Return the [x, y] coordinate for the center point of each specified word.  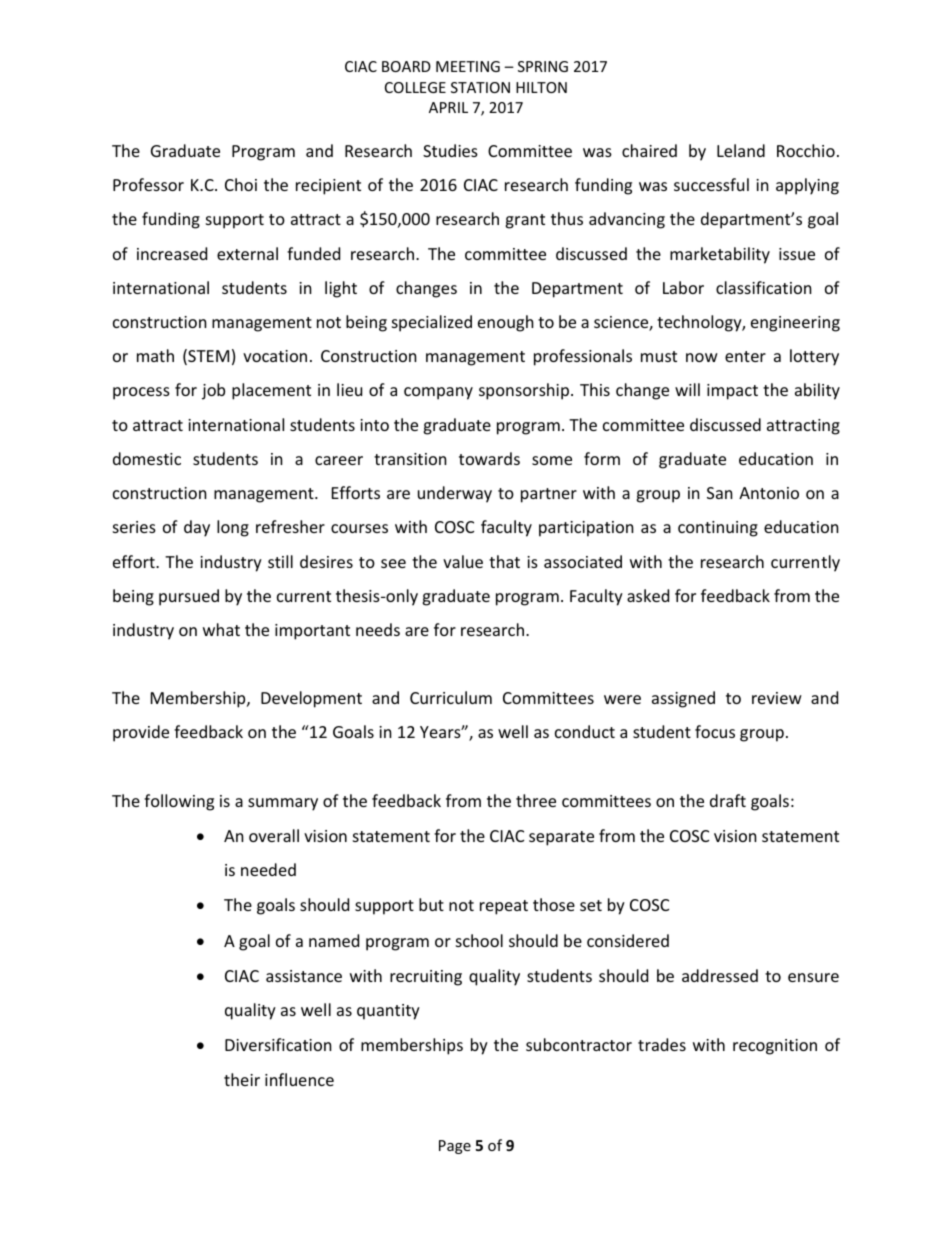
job [213, 391]
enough [506, 323]
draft [728, 800]
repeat [504, 907]
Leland [741, 150]
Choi [241, 184]
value [463, 561]
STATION [480, 87]
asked [648, 595]
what [221, 629]
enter [745, 356]
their [242, 1079]
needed [268, 869]
